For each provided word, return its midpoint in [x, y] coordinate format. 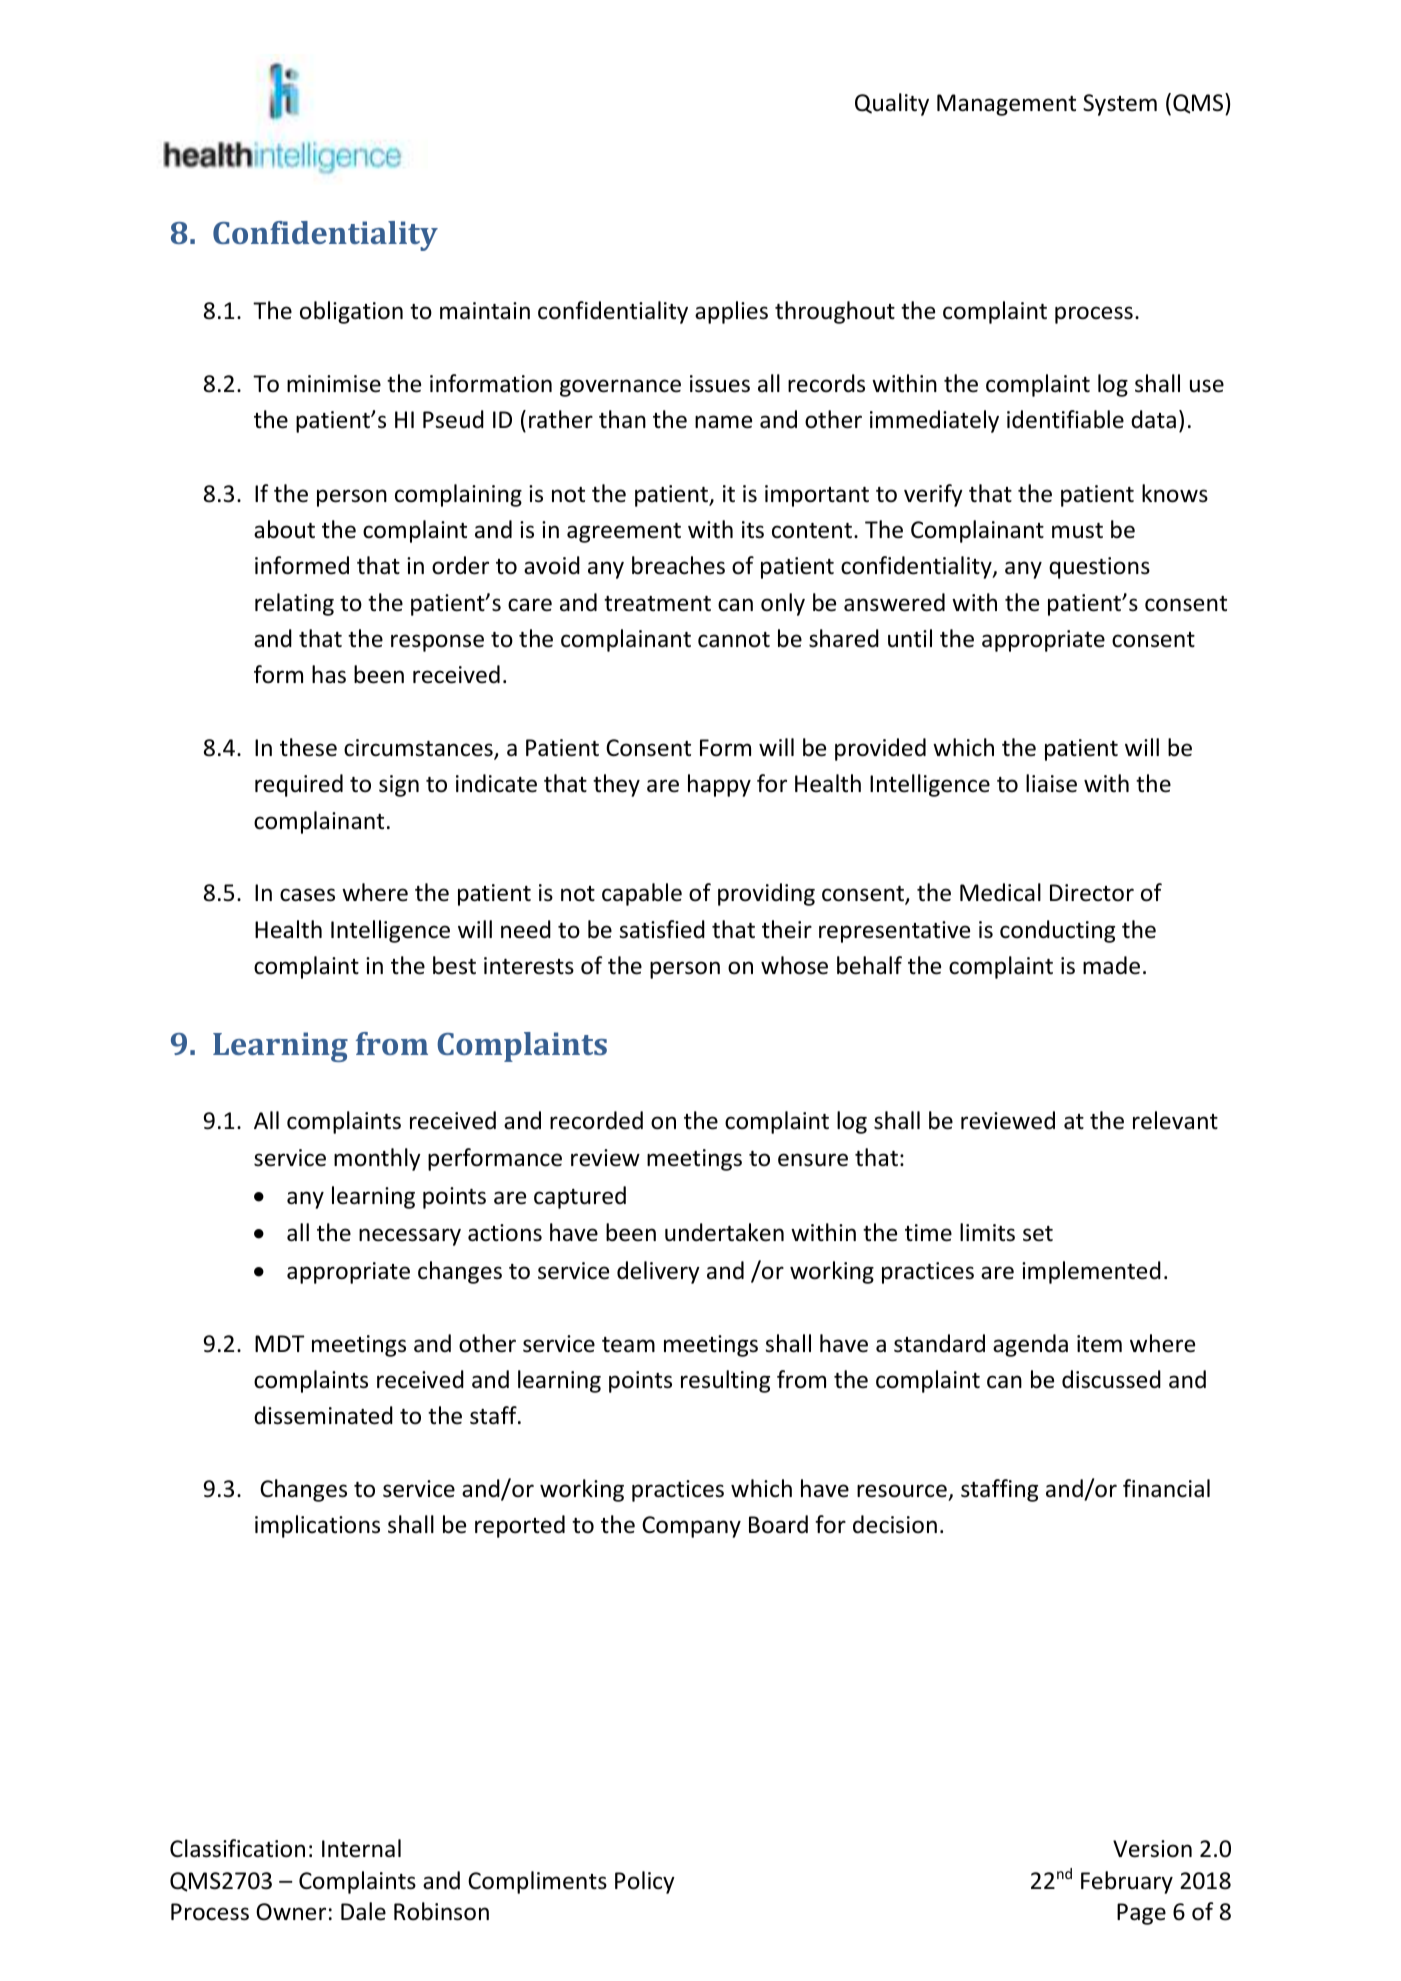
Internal [361, 1848]
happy [719, 785]
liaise [1051, 783]
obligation [351, 312]
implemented [1091, 1272]
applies [731, 312]
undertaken [724, 1232]
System [1120, 105]
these [308, 747]
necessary [410, 1237]
